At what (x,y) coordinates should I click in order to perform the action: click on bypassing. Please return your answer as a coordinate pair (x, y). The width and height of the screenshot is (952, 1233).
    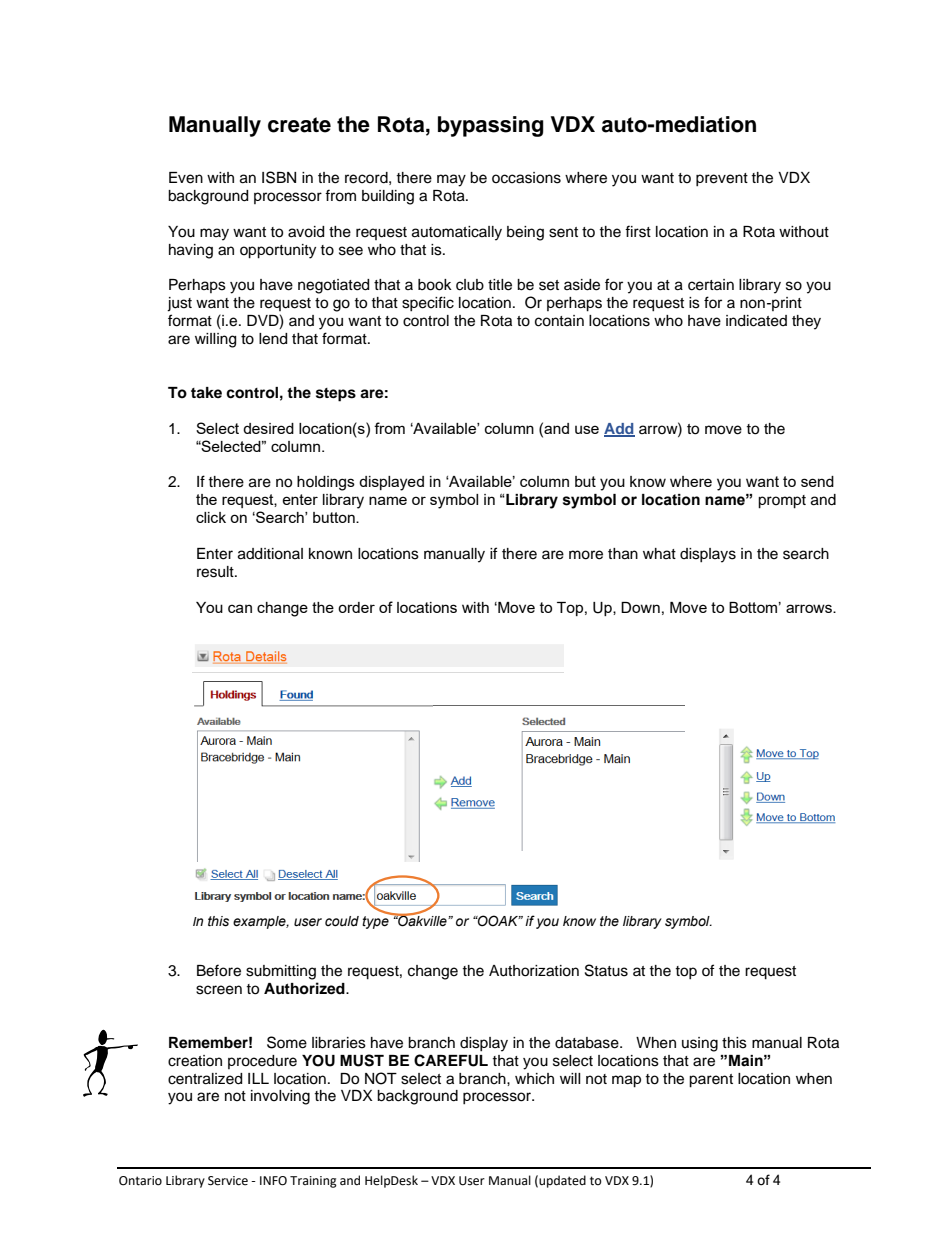
    Looking at the image, I should click on (491, 126).
